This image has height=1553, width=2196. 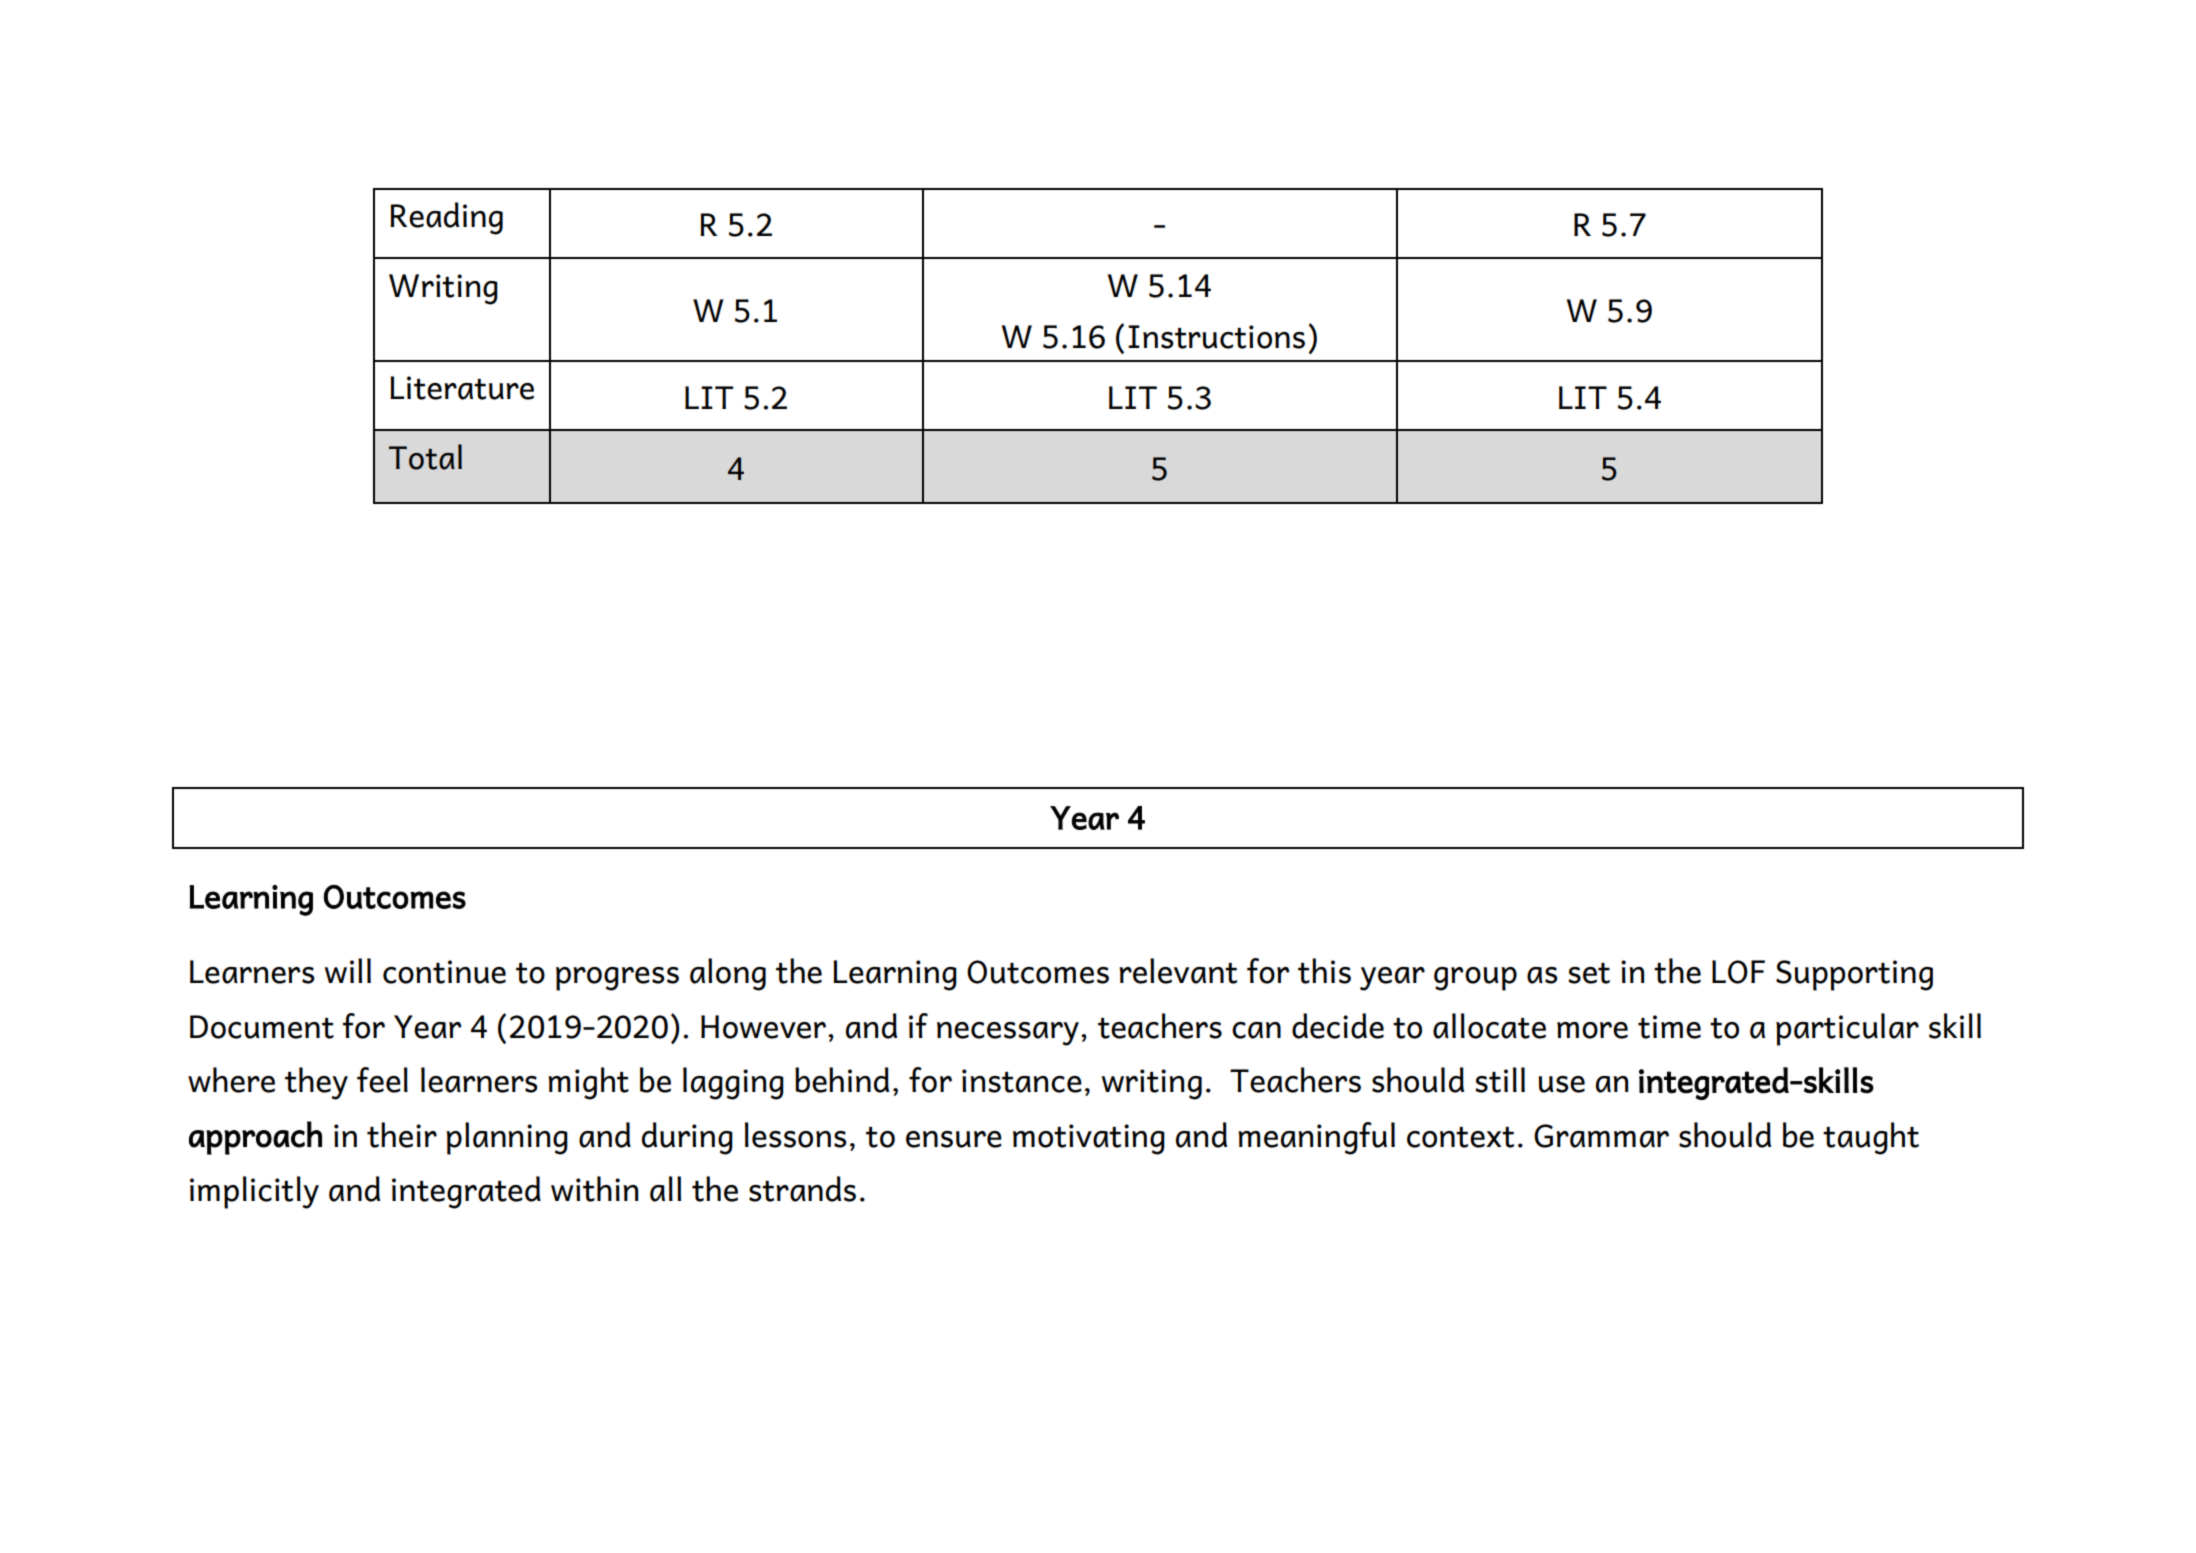 I want to click on Literature, so click(x=462, y=388).
